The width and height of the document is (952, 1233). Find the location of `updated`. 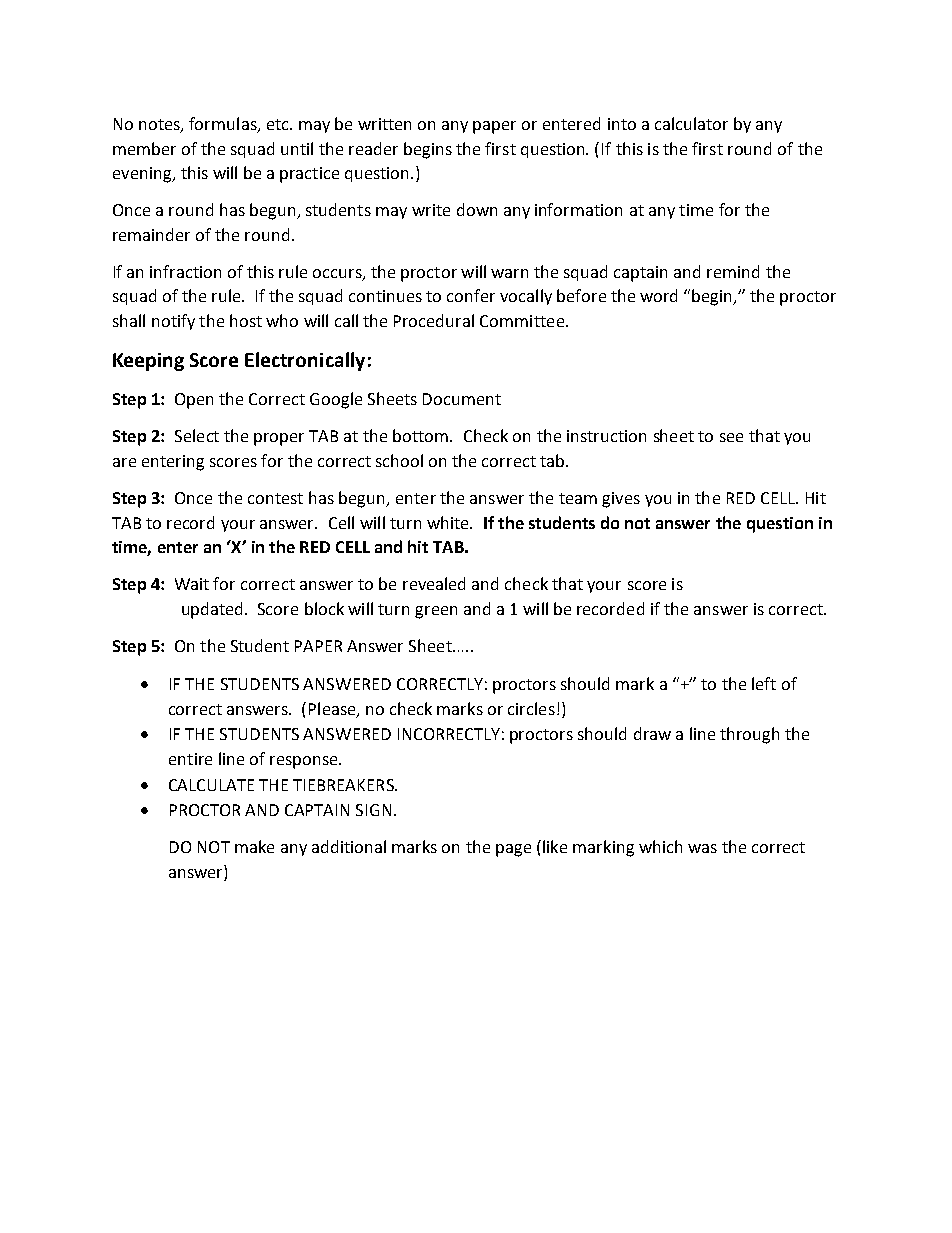

updated is located at coordinates (212, 610).
